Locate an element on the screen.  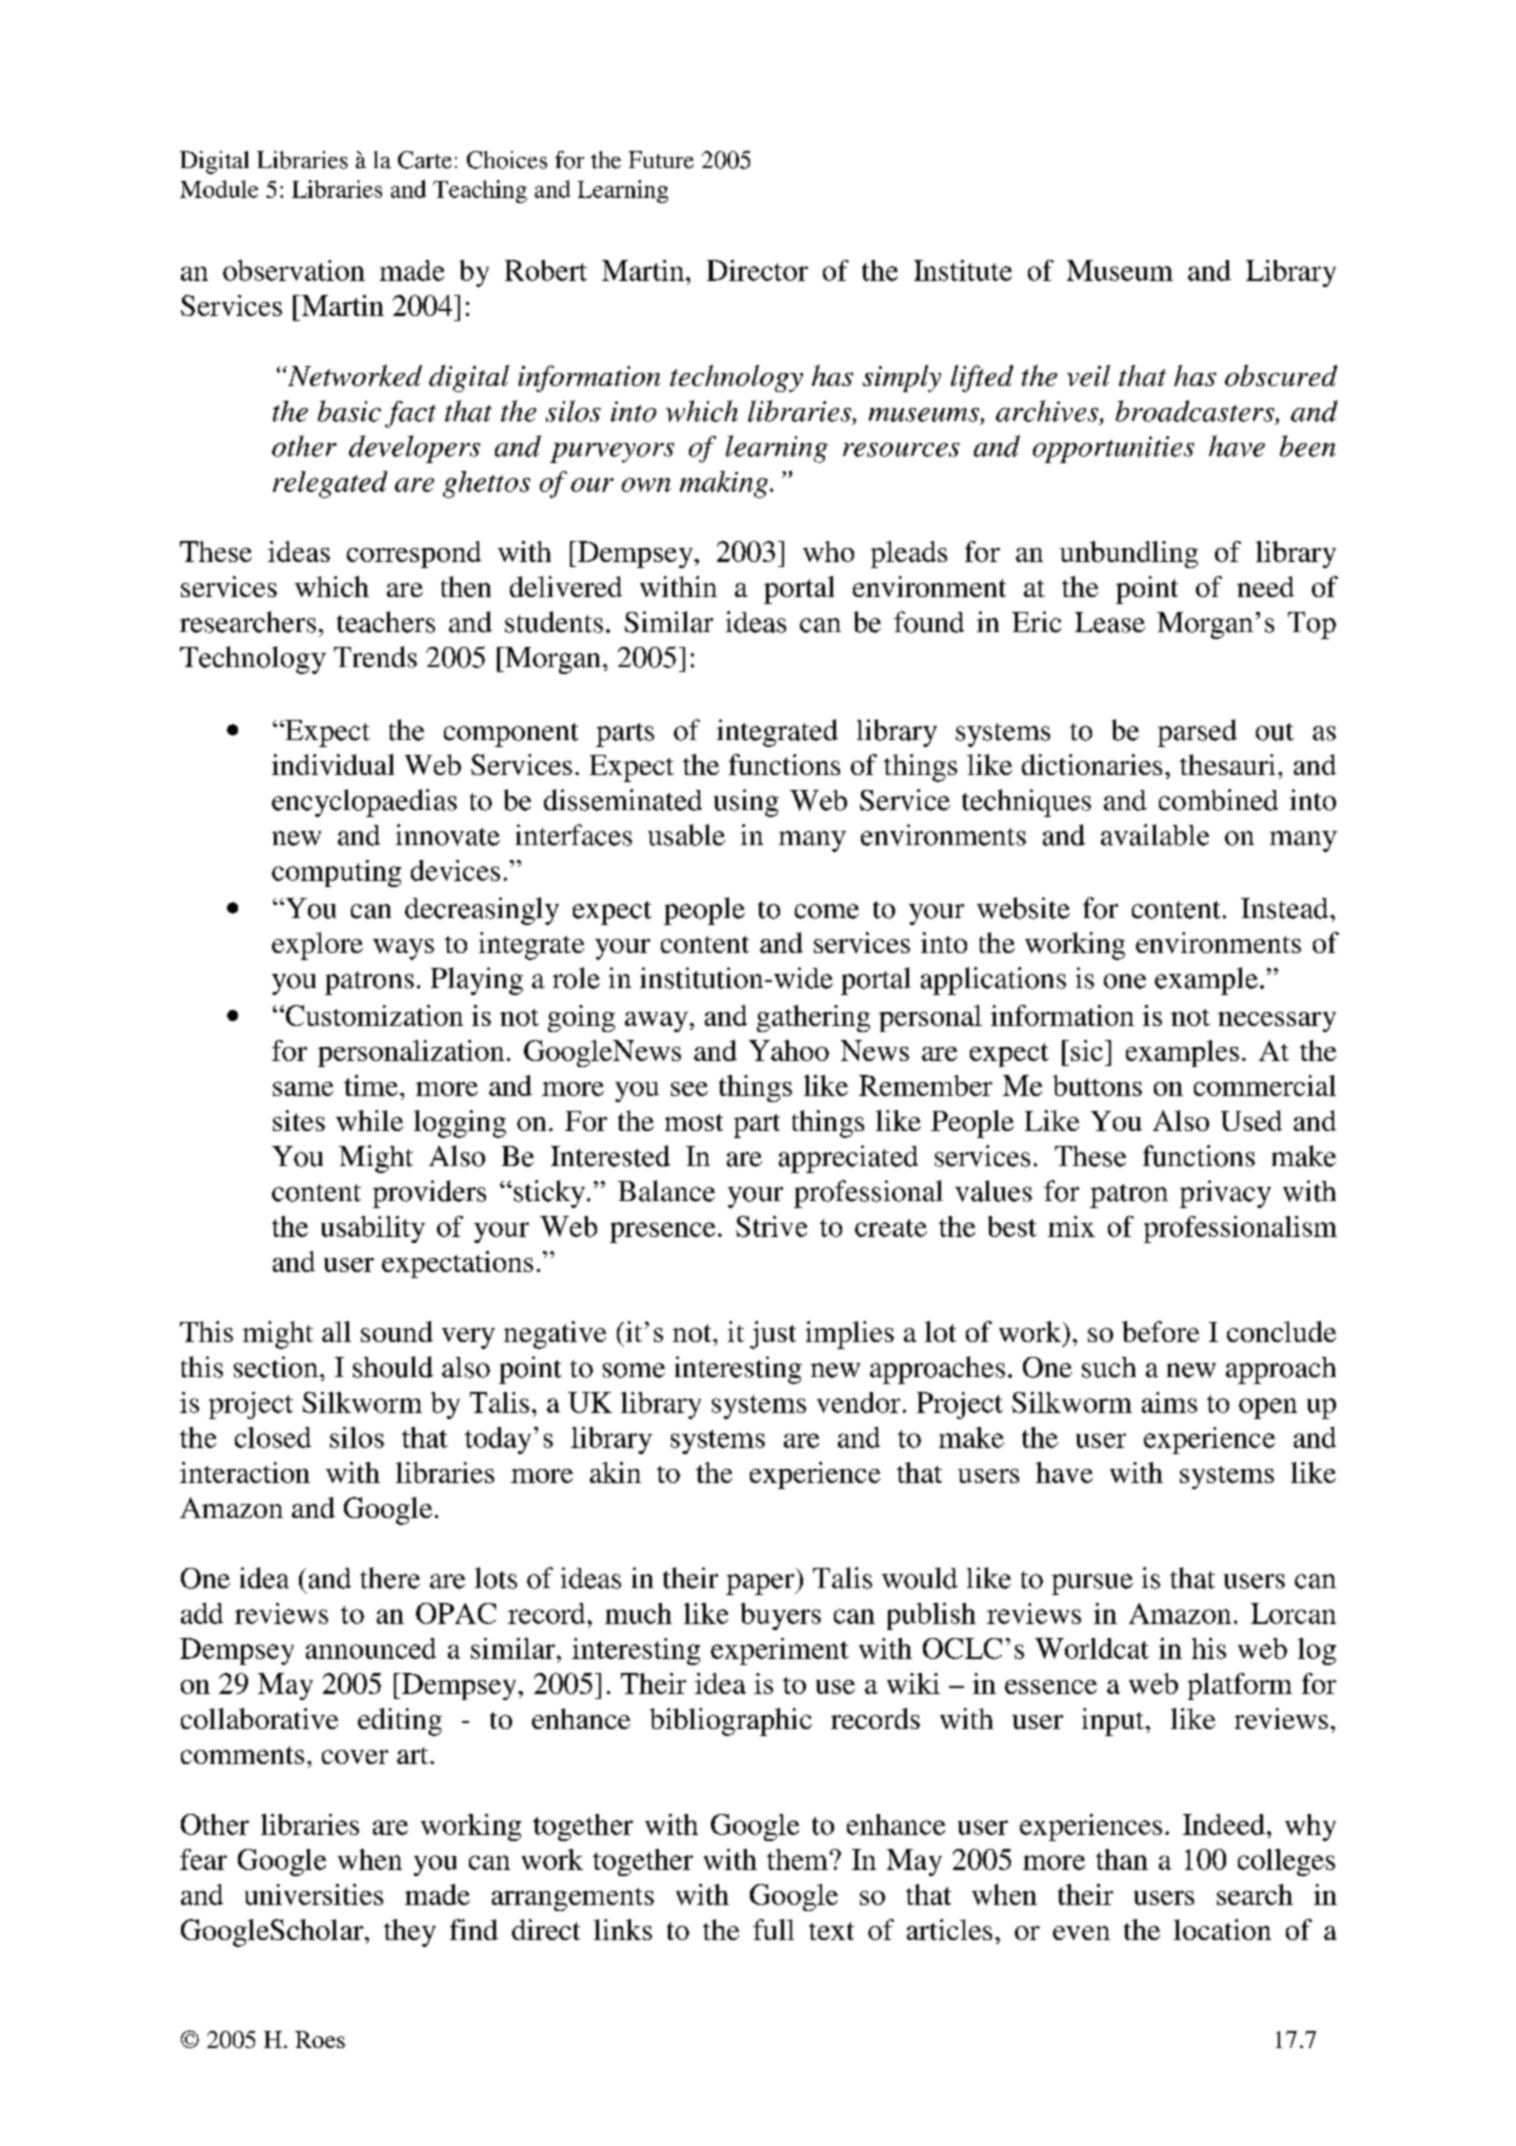
veil is located at coordinates (1088, 375).
